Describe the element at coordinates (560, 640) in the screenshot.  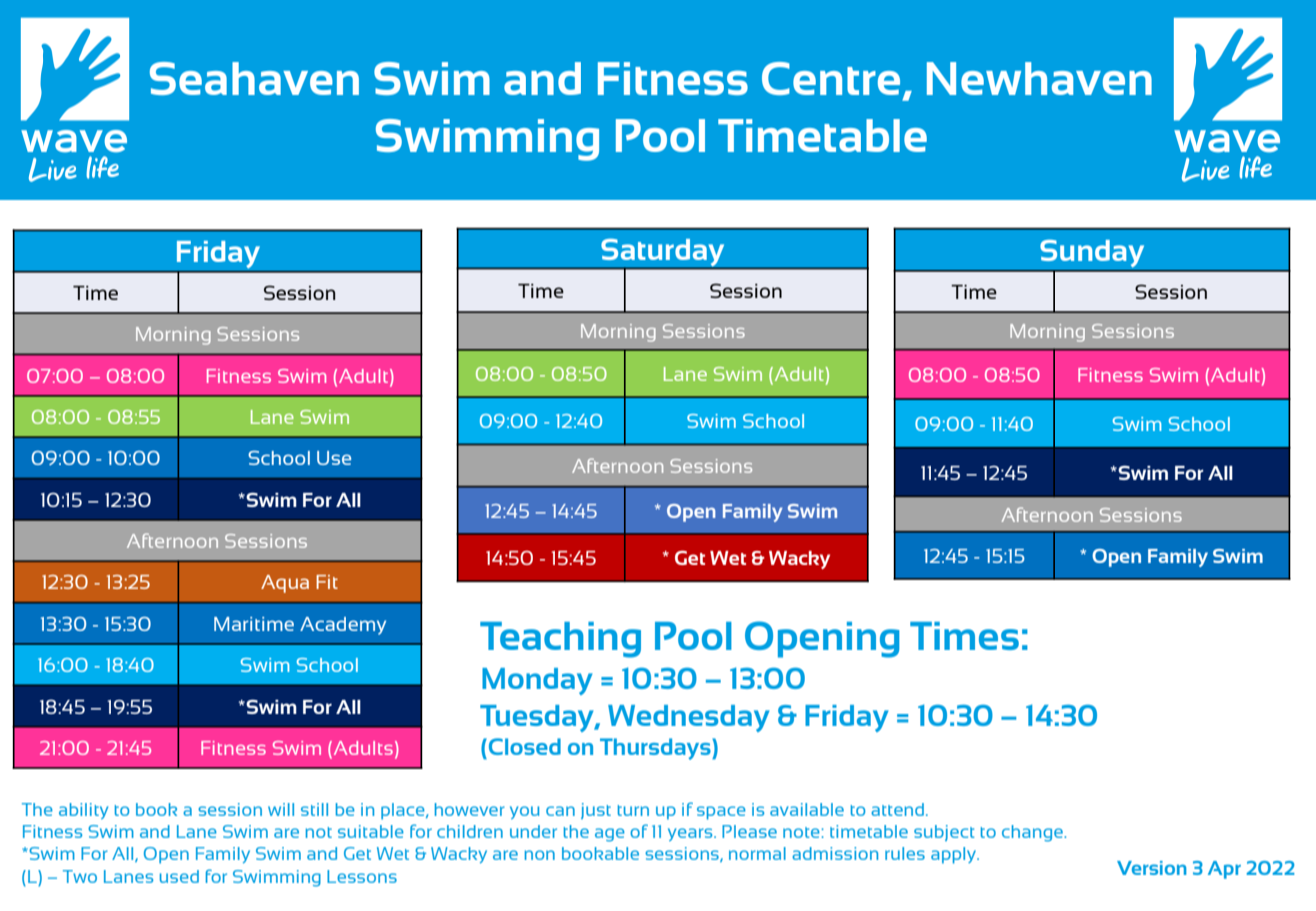
I see `Teaching` at that location.
